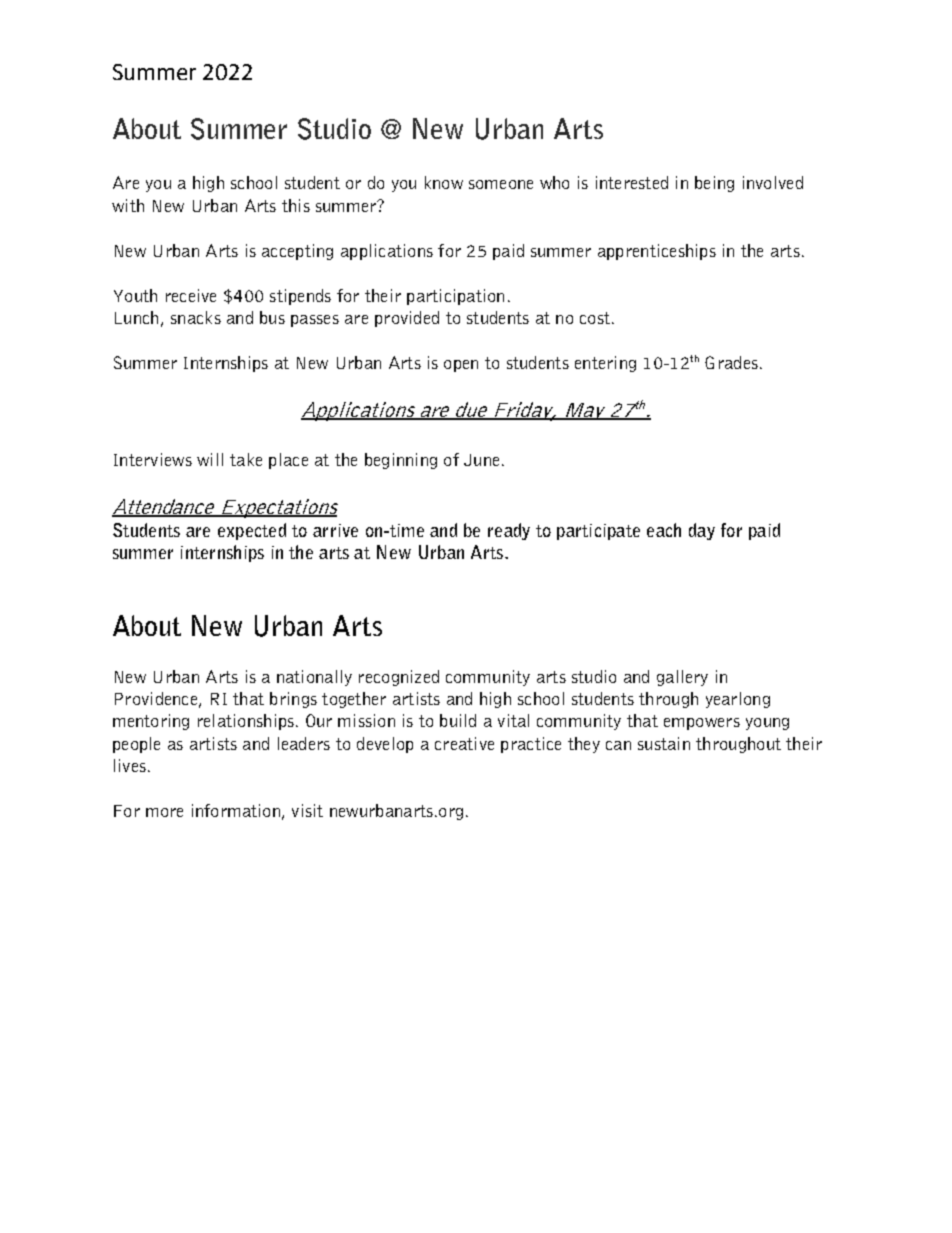 The width and height of the screenshot is (952, 1233). Describe the element at coordinates (481, 460) in the screenshot. I see `June` at that location.
